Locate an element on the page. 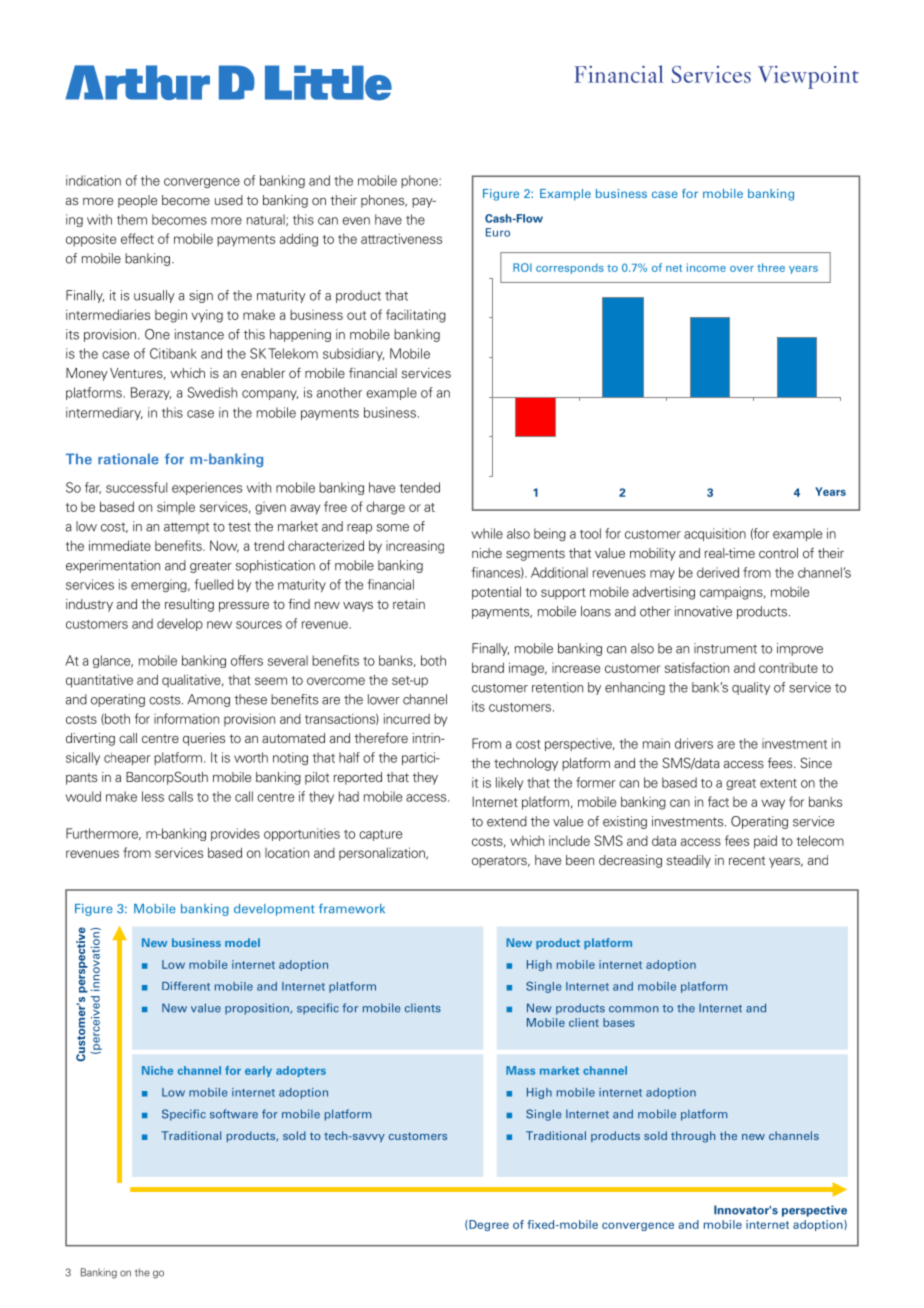 This image has height=1308, width=924. indication is located at coordinates (93, 180).
